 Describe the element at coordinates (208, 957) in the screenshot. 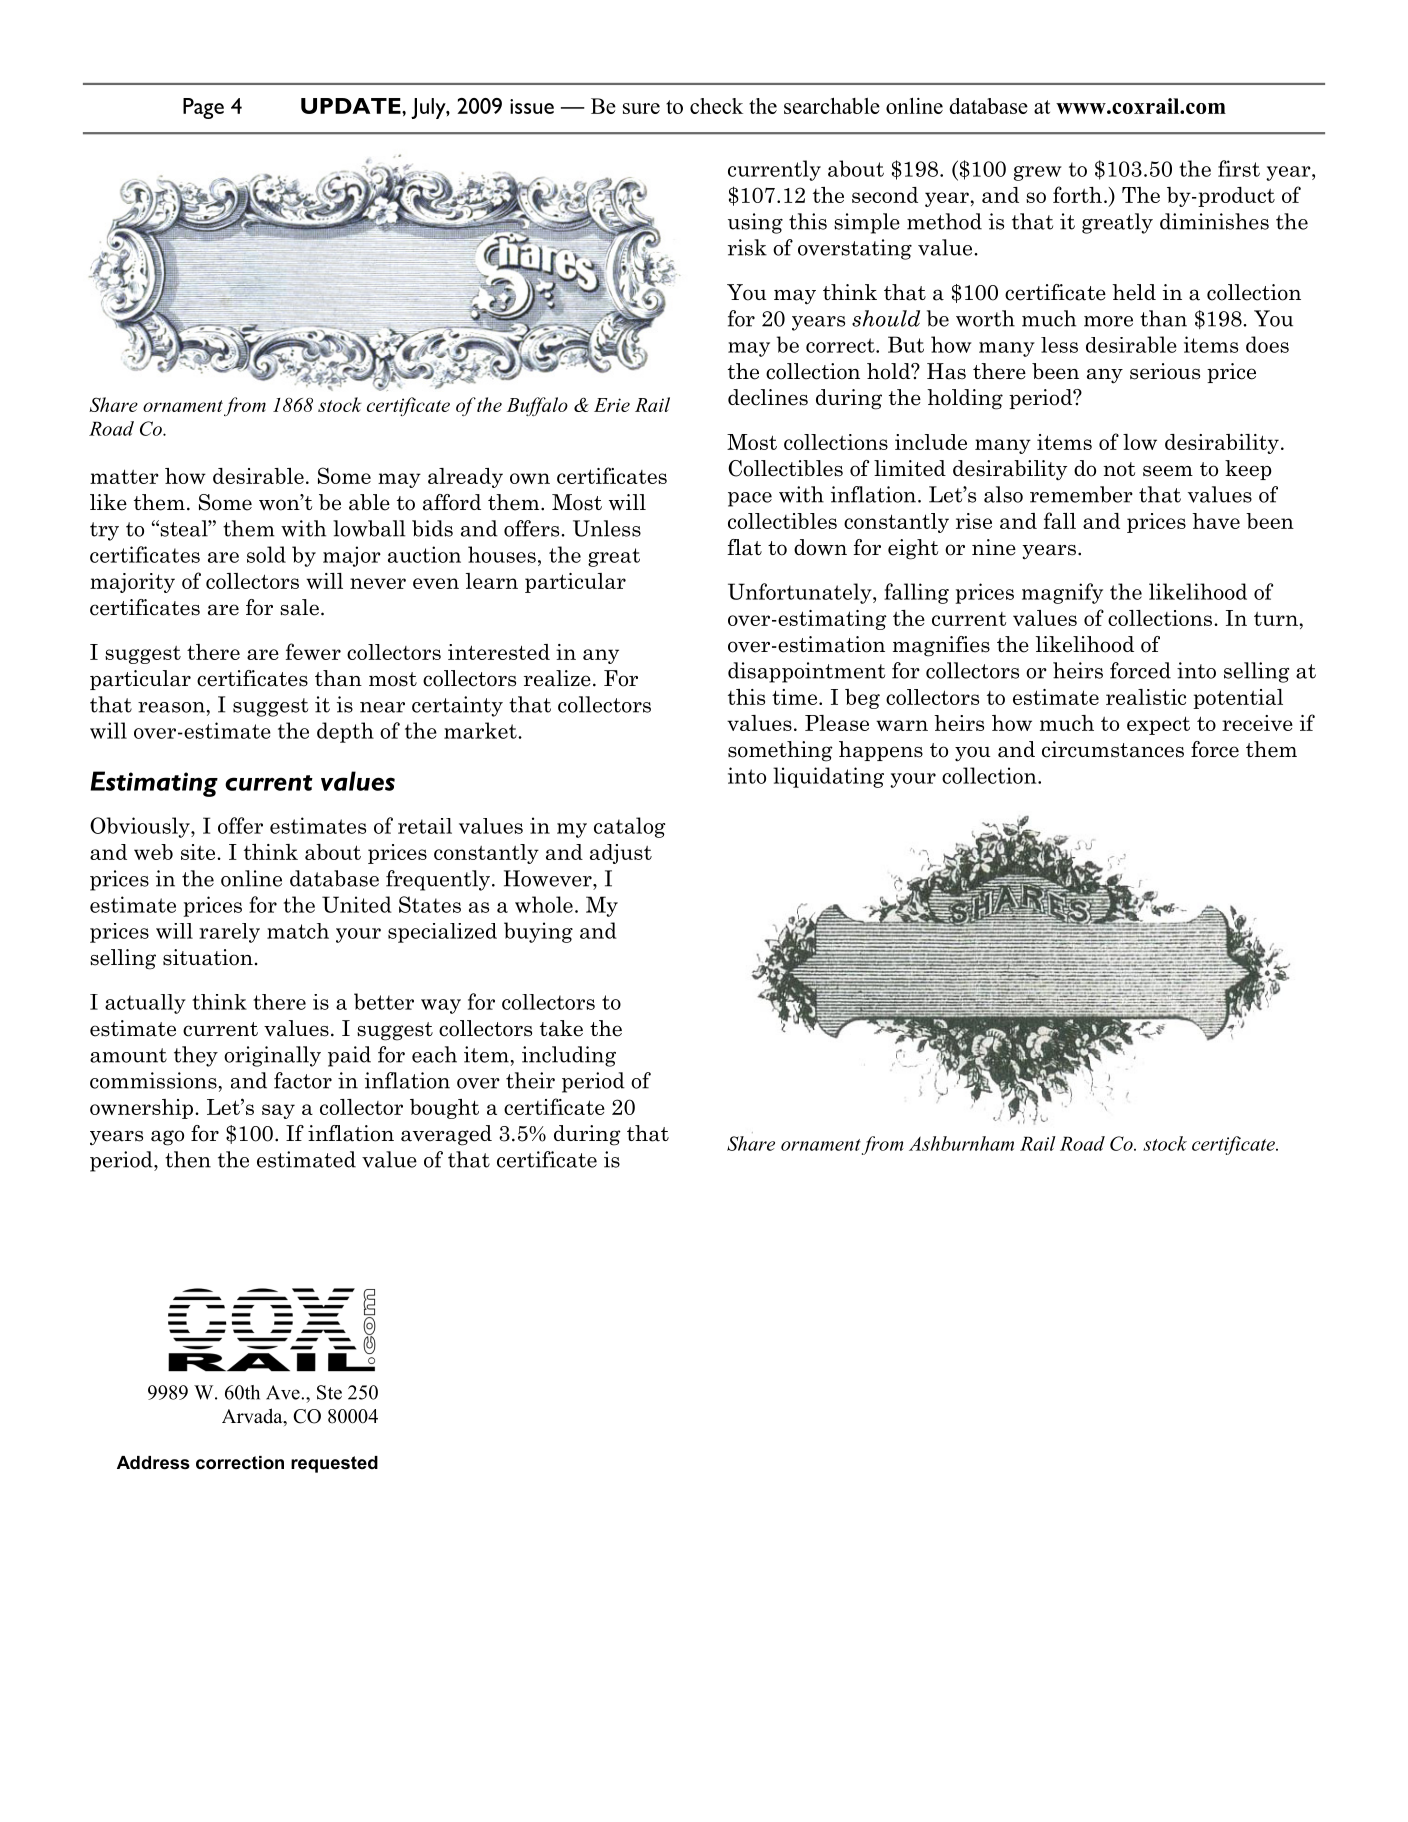

I see `situation` at that location.
